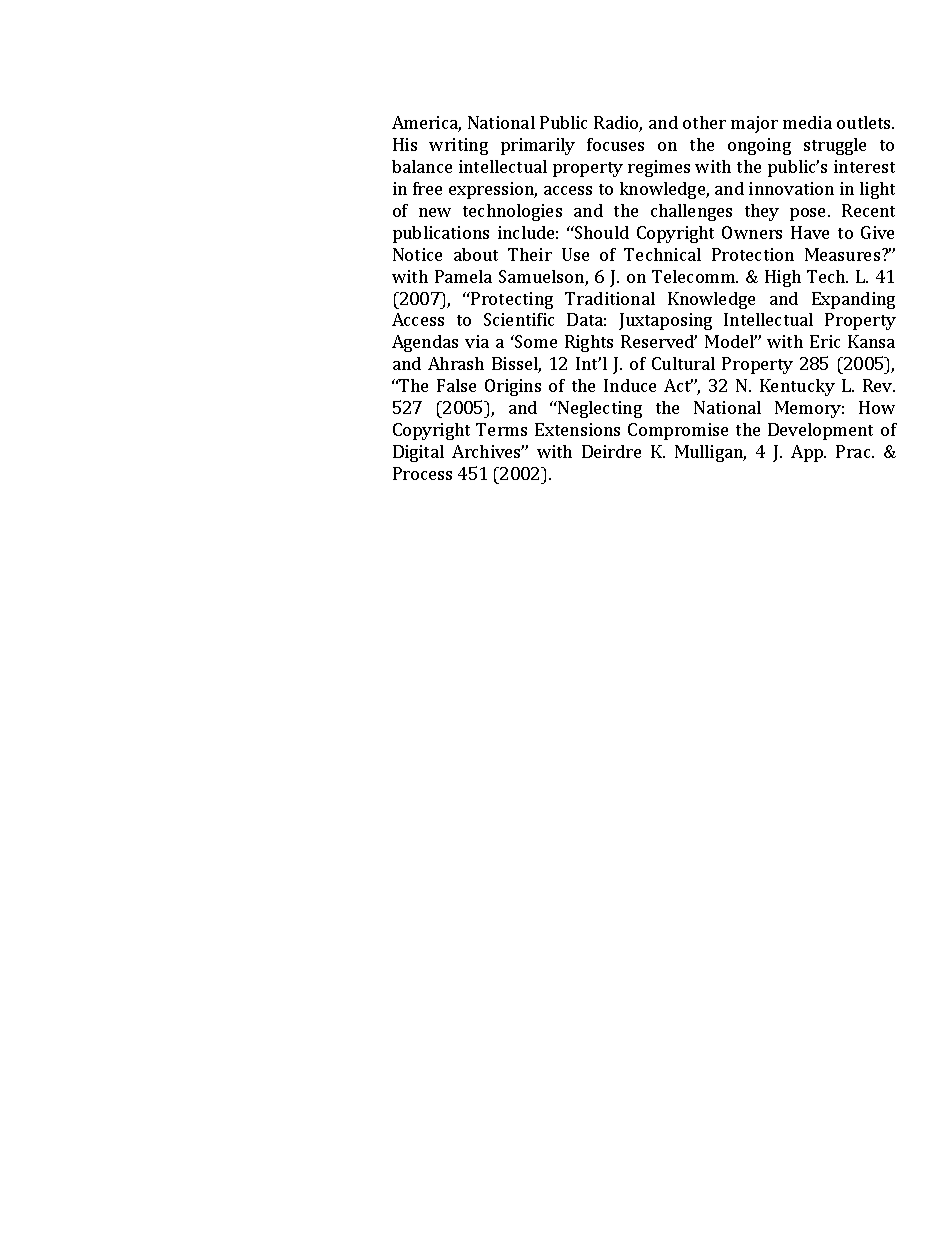 This screenshot has height=1233, width=952. Describe the element at coordinates (435, 212) in the screenshot. I see `new` at that location.
